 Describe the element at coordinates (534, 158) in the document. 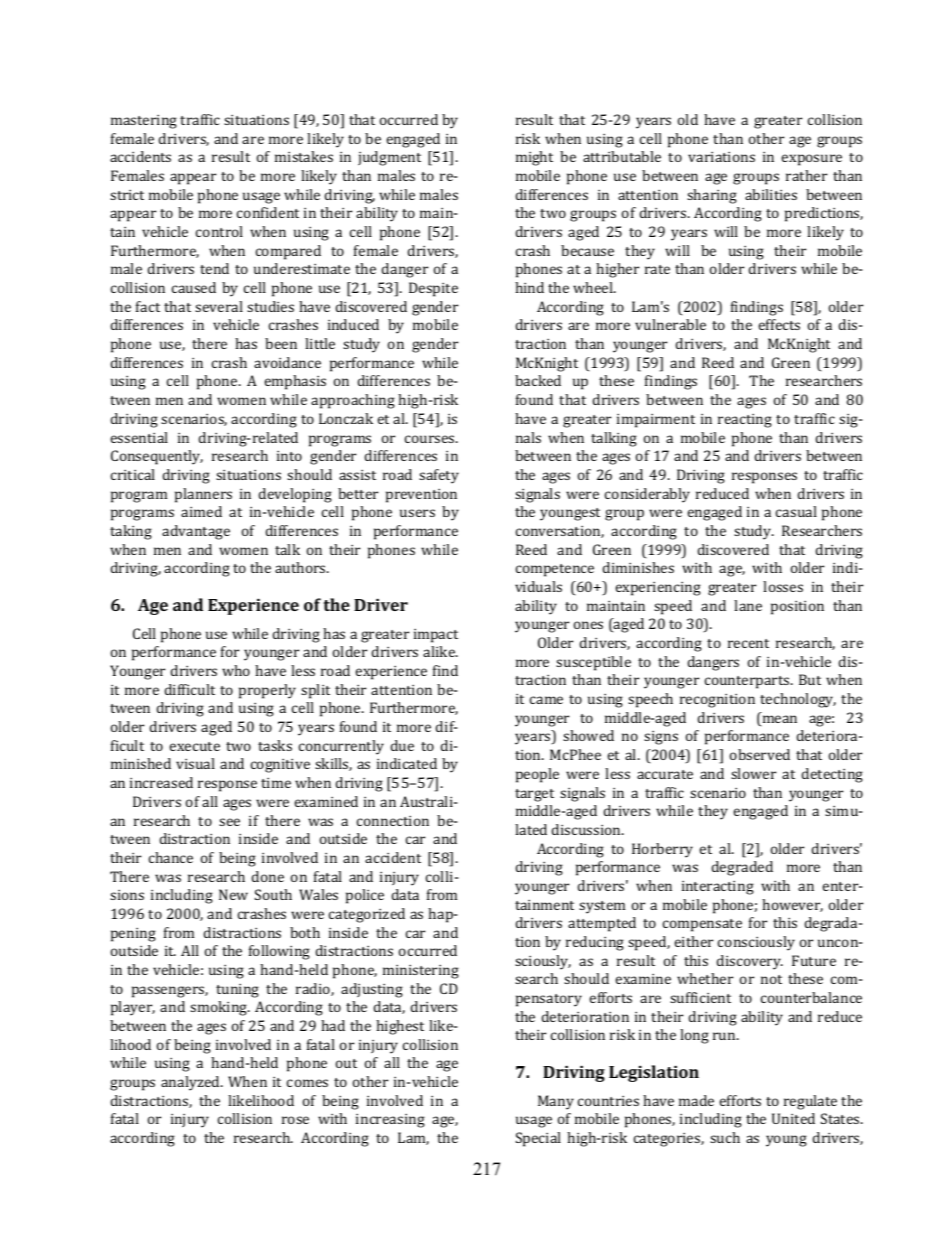

I see `might` at that location.
